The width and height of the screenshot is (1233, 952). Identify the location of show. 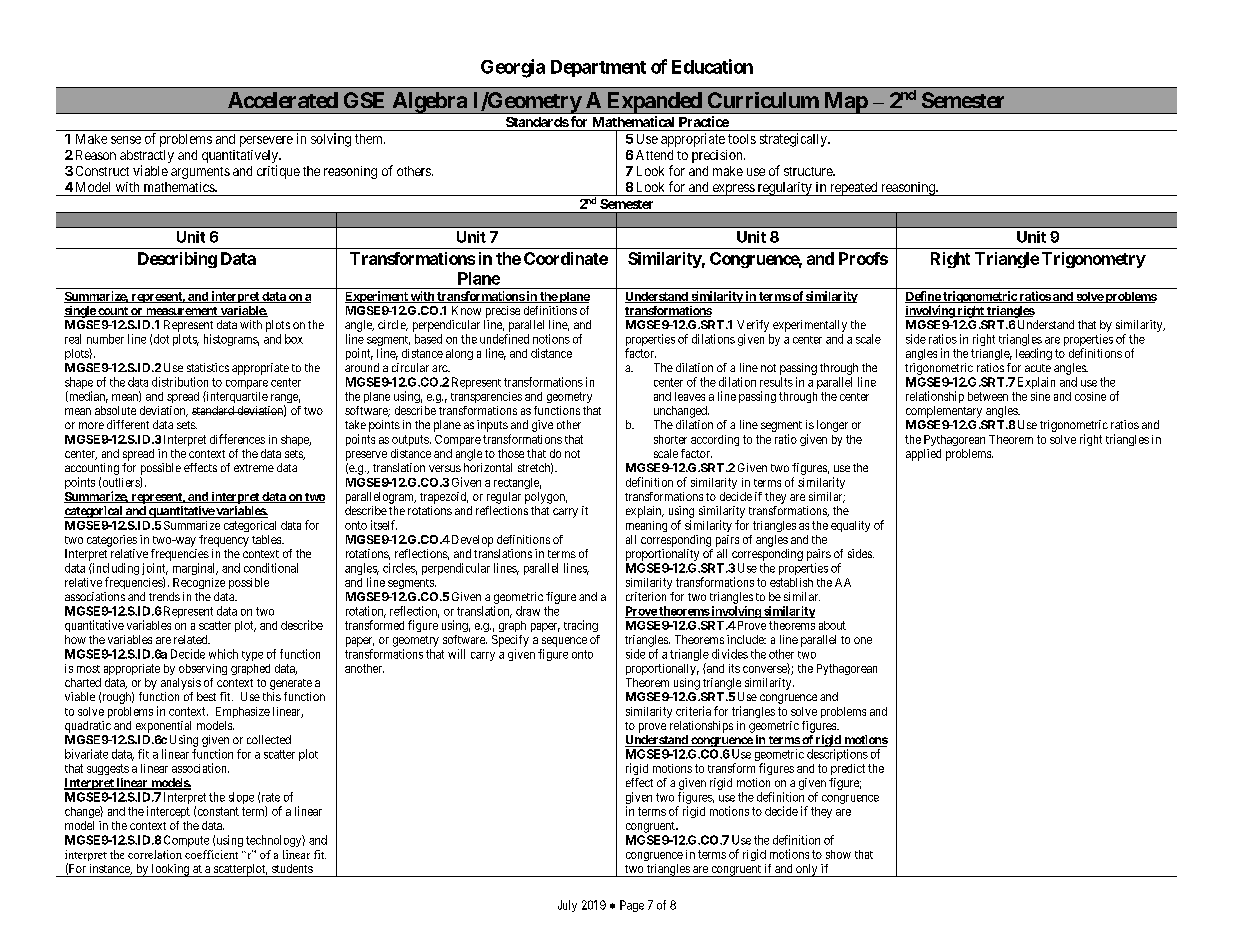
(838, 854).
